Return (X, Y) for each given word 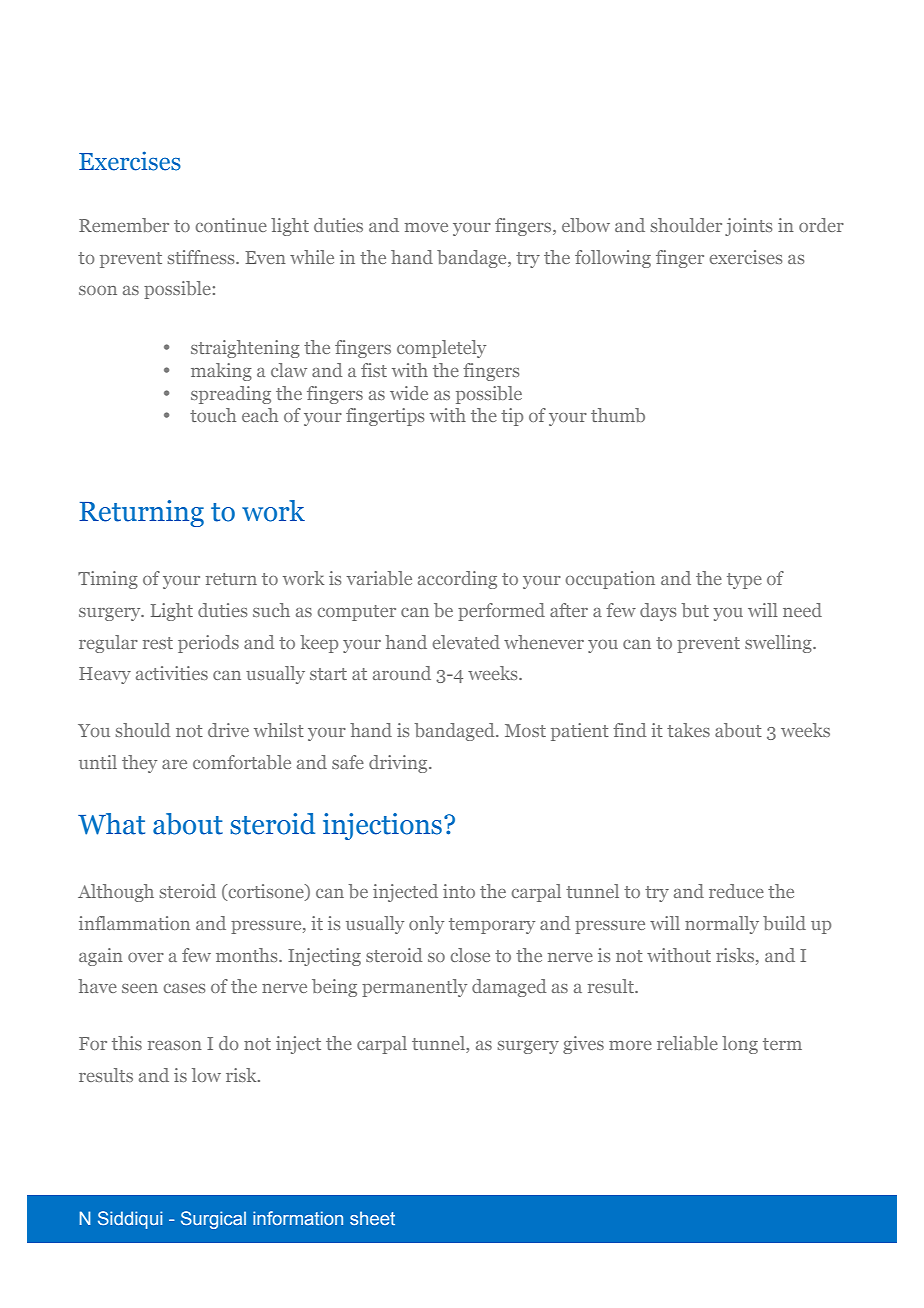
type (744, 581)
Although (116, 893)
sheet (372, 1218)
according (457, 580)
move (426, 227)
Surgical (213, 1220)
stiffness (202, 257)
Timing (108, 580)
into (459, 891)
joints (748, 227)
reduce (736, 891)
